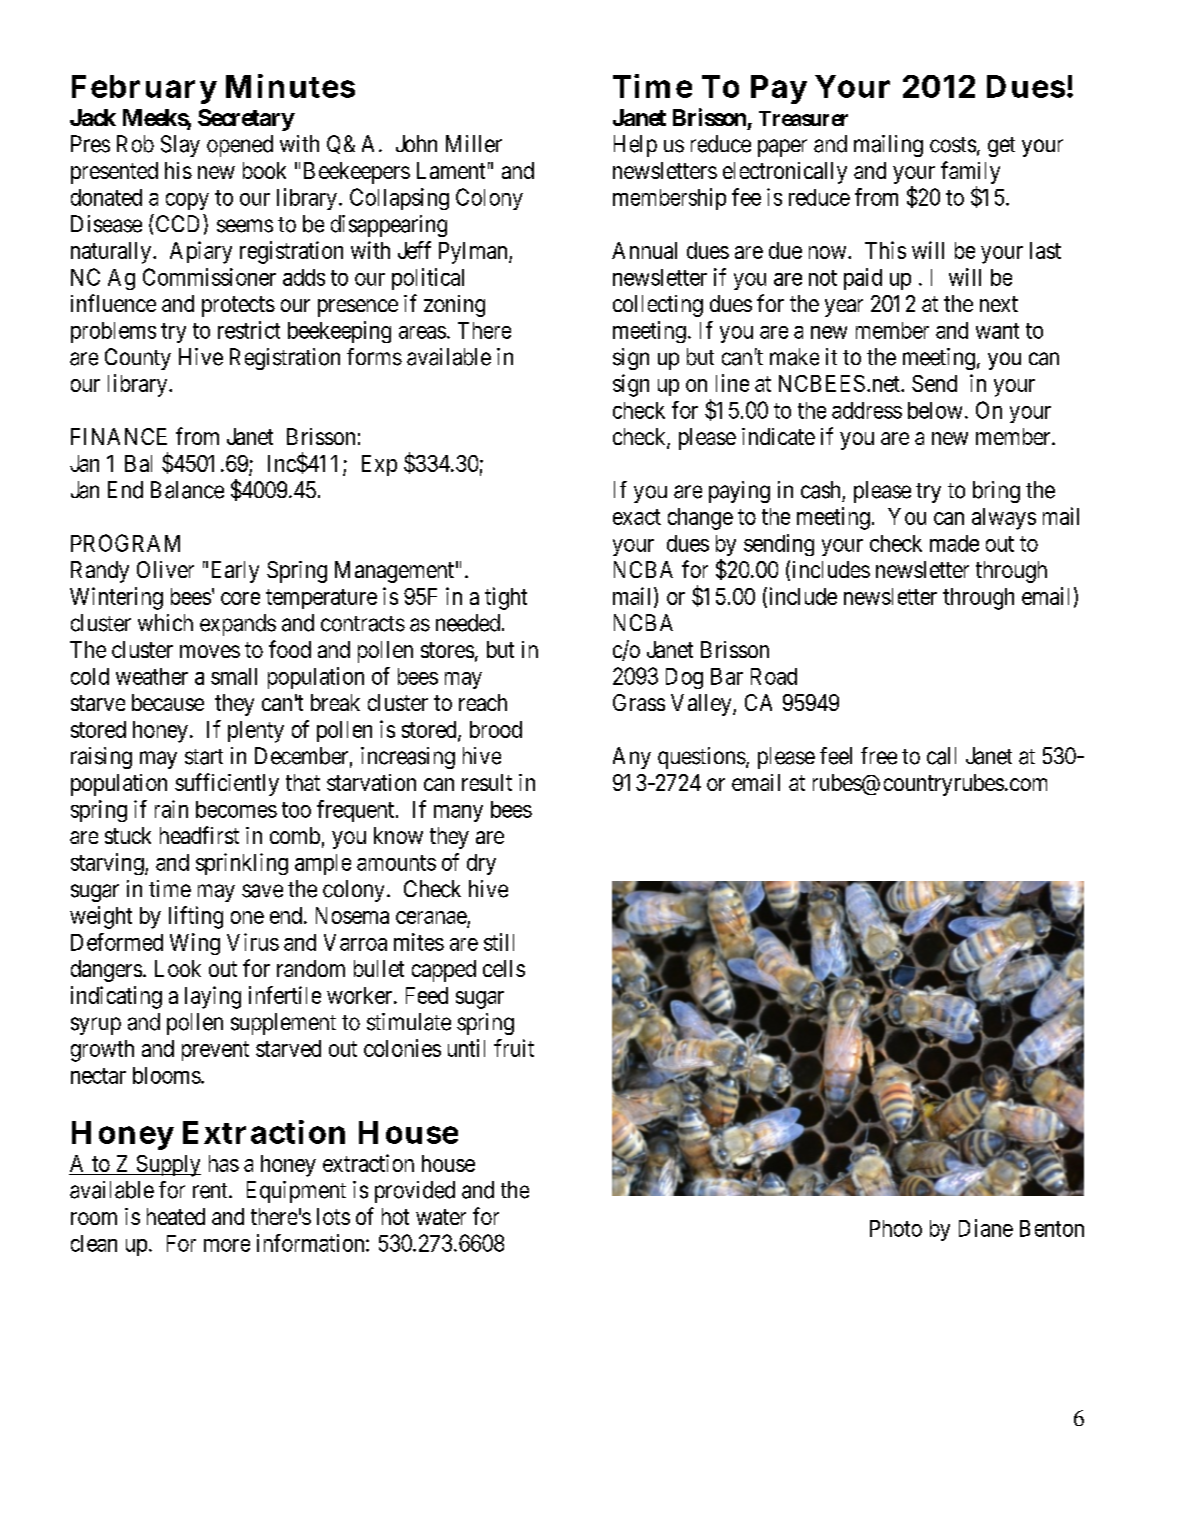 Image resolution: width=1180 pixels, height=1527 pixels. What do you see at coordinates (836, 756) in the screenshot?
I see `feel` at bounding box center [836, 756].
